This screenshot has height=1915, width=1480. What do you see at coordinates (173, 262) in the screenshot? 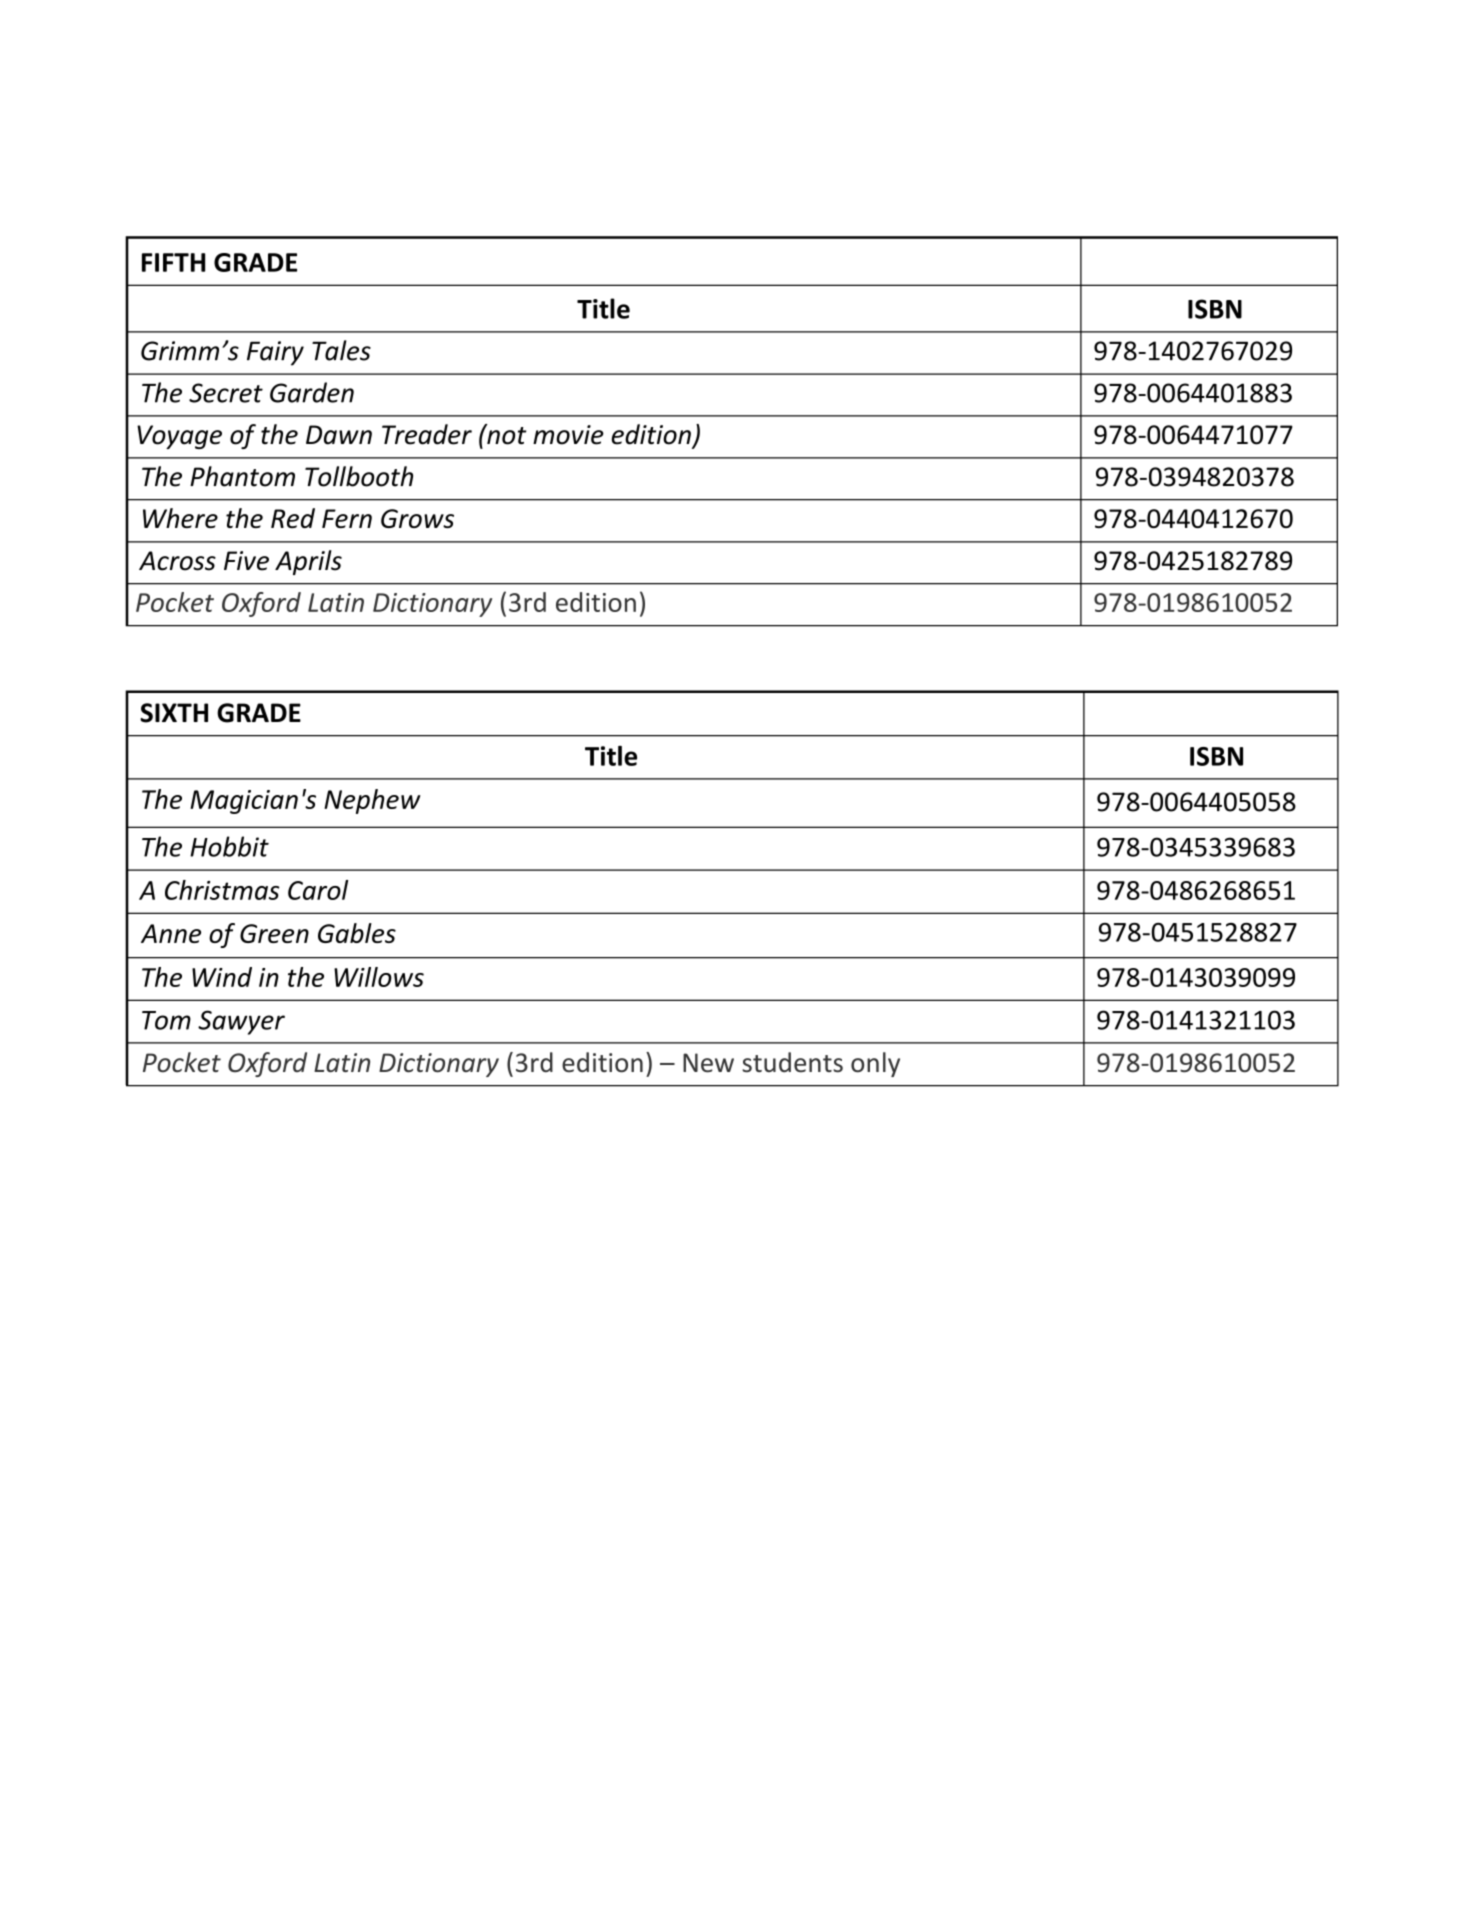
I see `FIFTH` at bounding box center [173, 262].
